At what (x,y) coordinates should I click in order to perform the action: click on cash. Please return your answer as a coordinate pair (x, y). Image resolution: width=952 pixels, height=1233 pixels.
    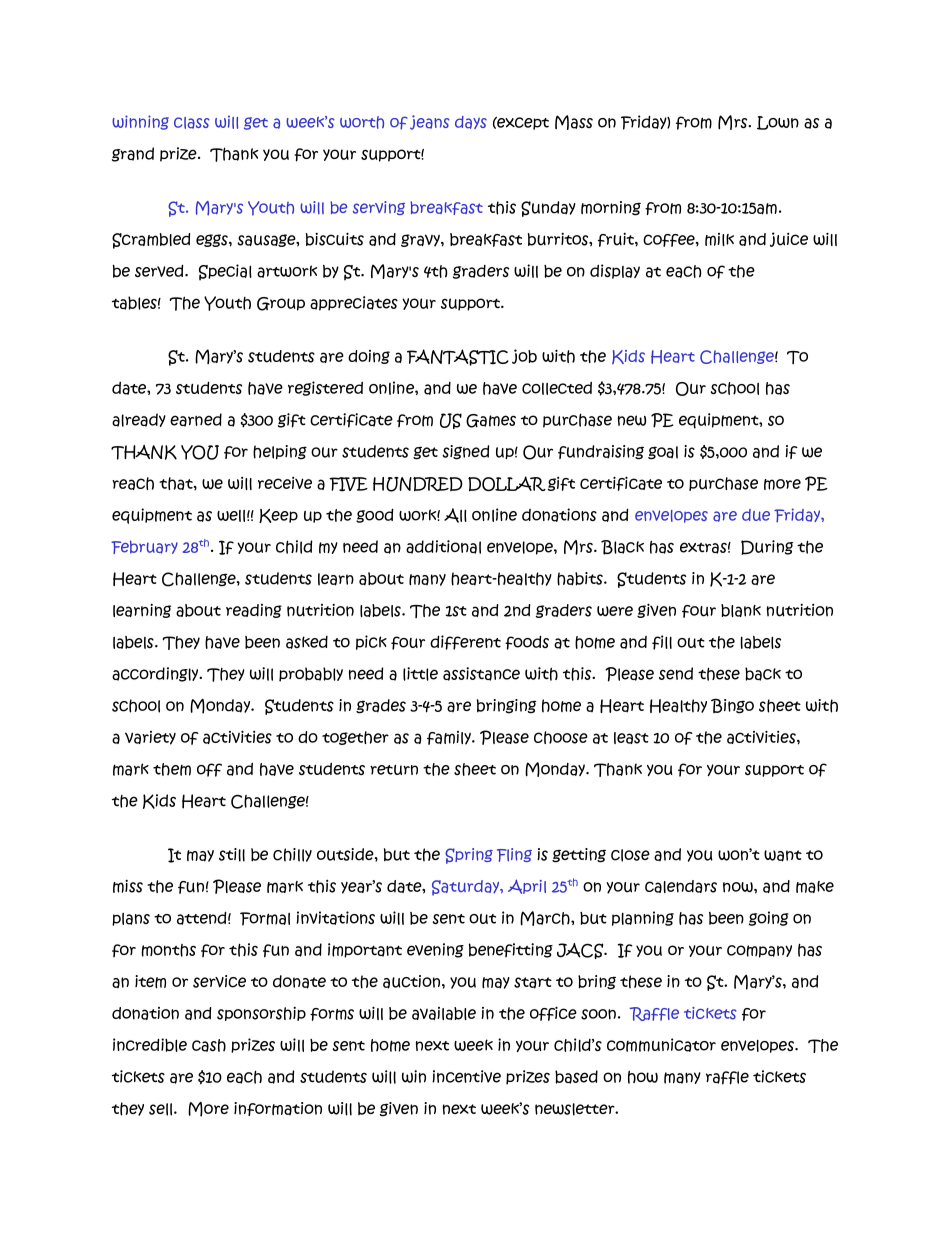
    Looking at the image, I should click on (209, 1045).
